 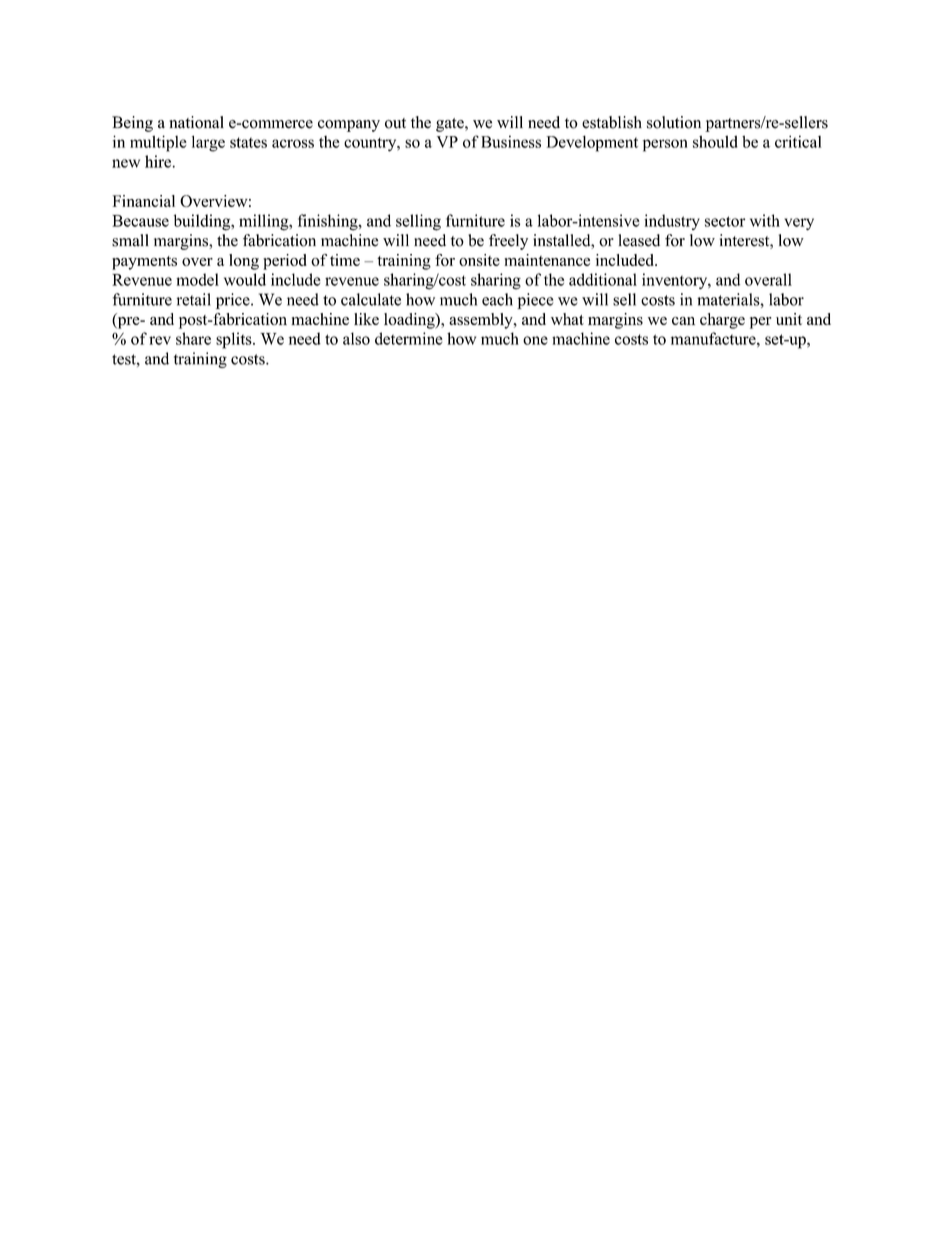 I want to click on long, so click(x=244, y=262).
